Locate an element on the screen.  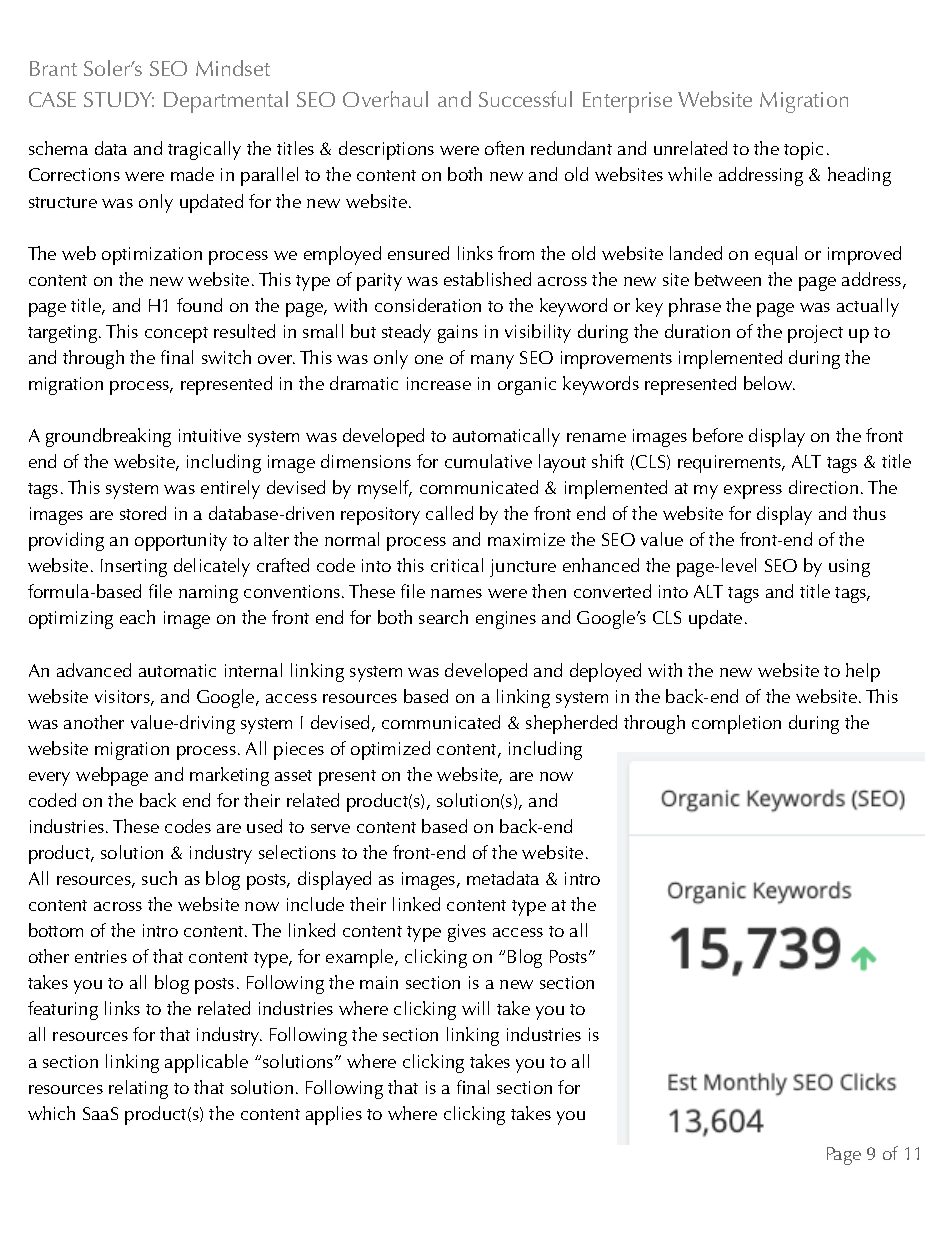
Departmental is located at coordinates (226, 102).
